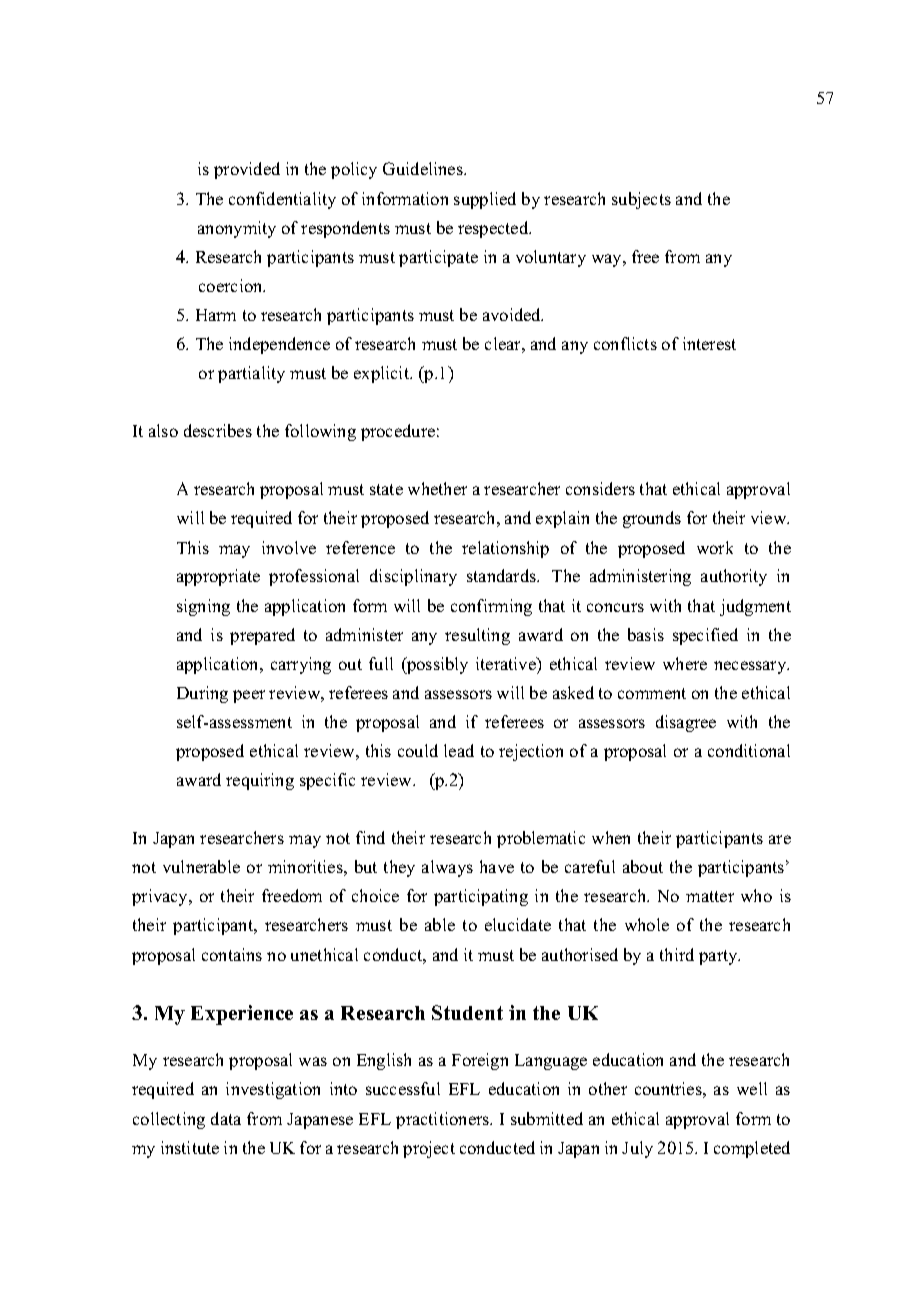  I want to click on matter, so click(710, 896).
